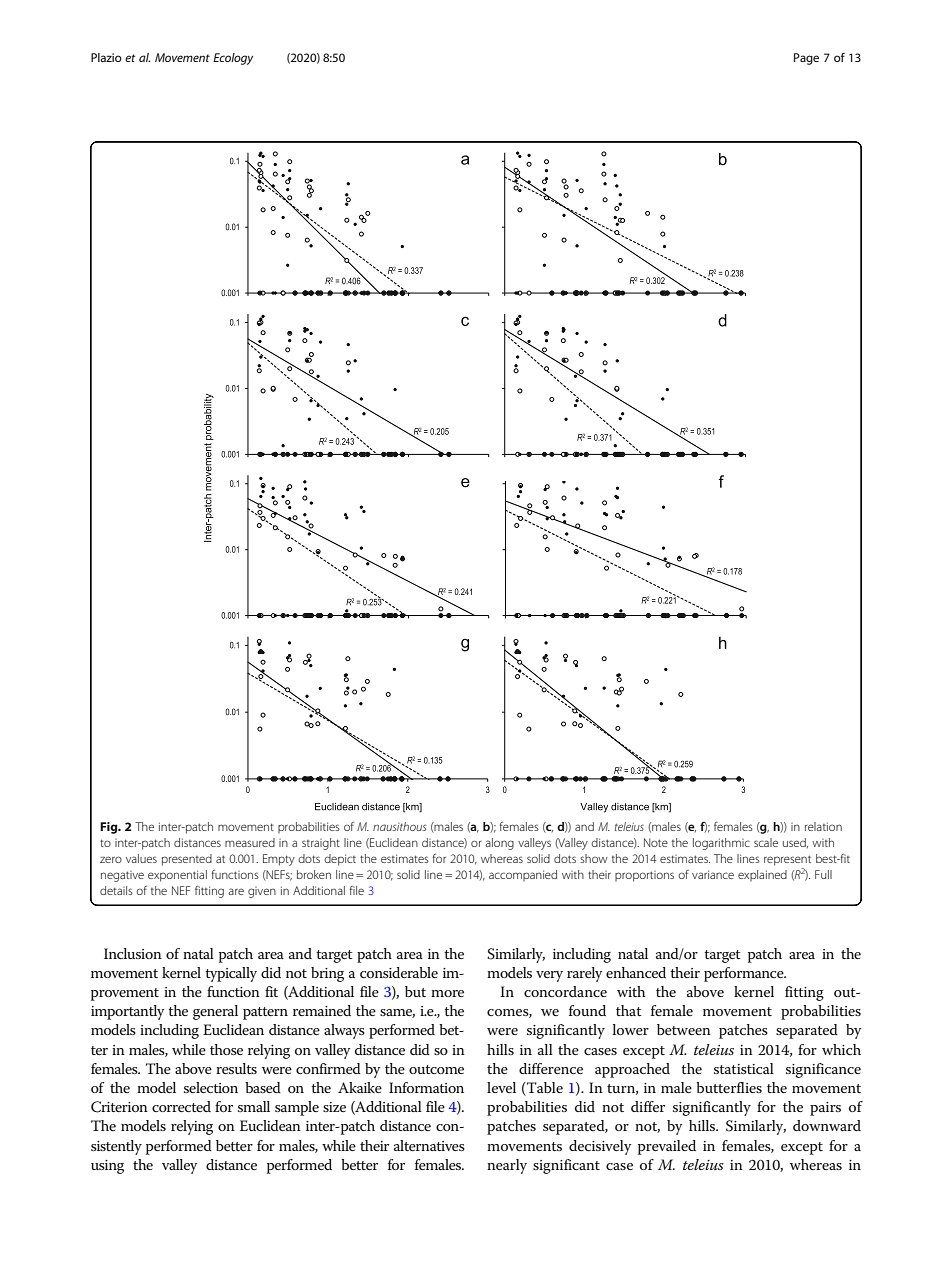 The image size is (952, 1265). What do you see at coordinates (766, 842) in the page?
I see `scale` at bounding box center [766, 842].
